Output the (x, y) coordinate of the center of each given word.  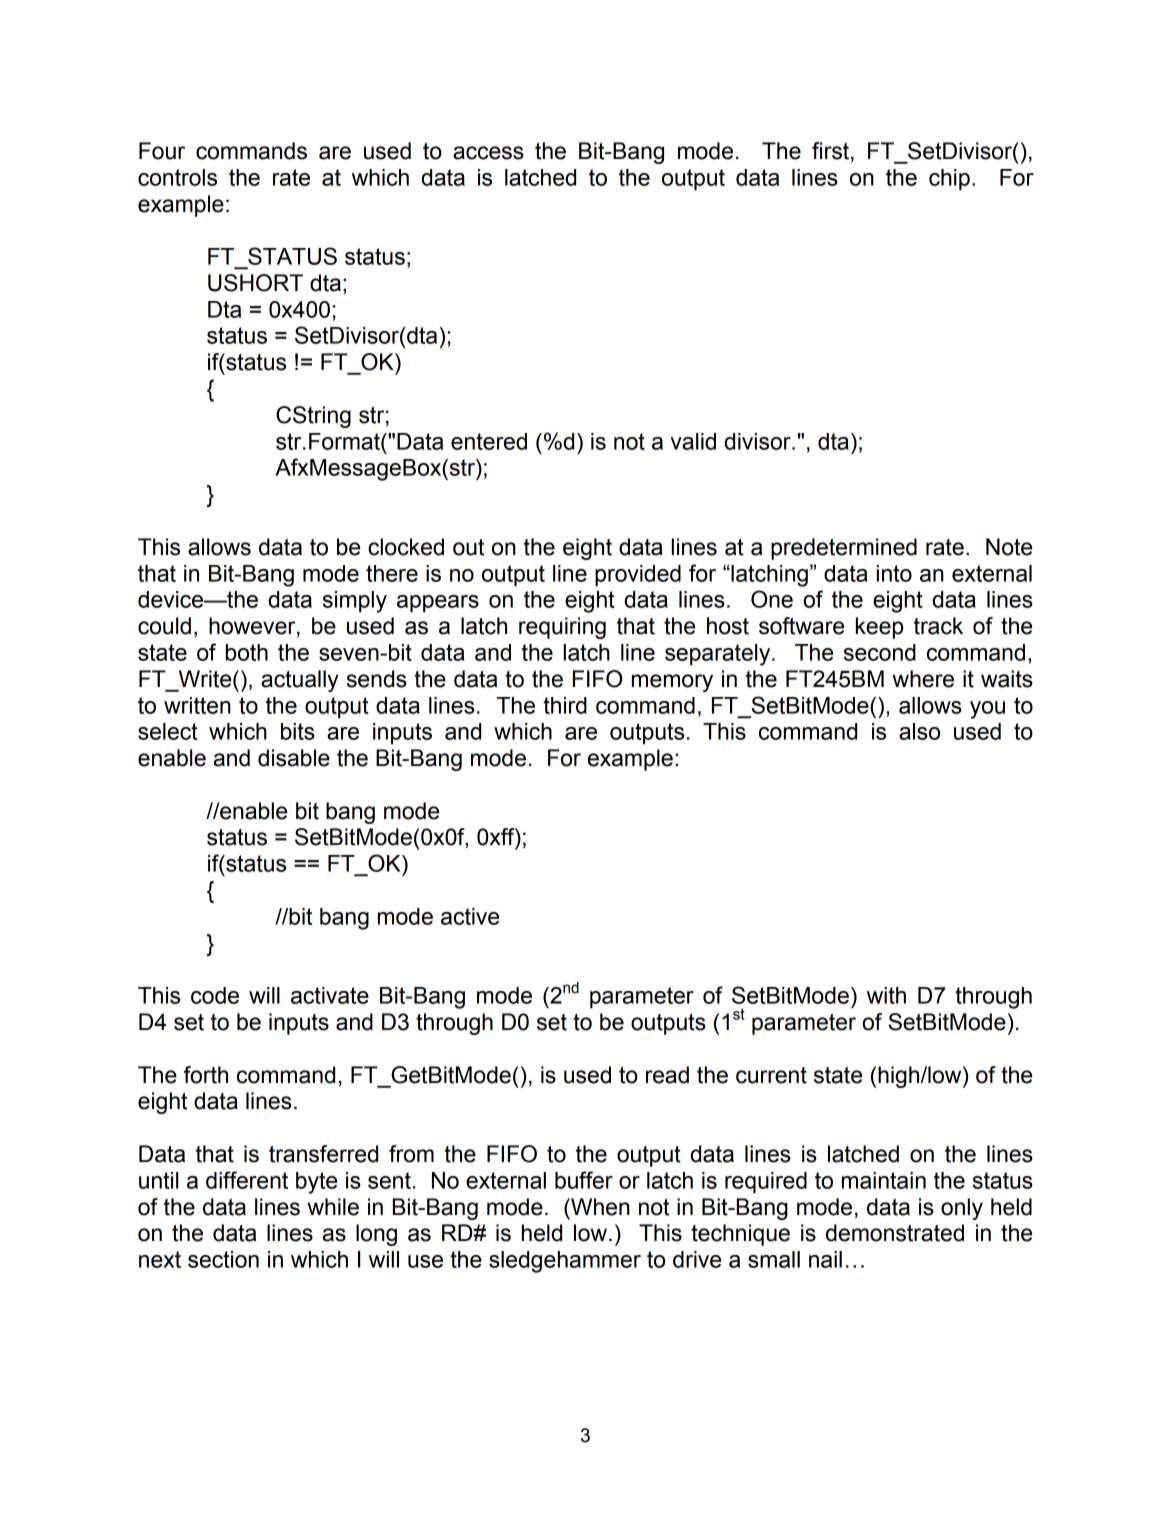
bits (298, 731)
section (223, 1259)
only (962, 1209)
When (599, 1207)
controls (177, 177)
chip (949, 179)
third (565, 705)
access (488, 153)
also (919, 731)
